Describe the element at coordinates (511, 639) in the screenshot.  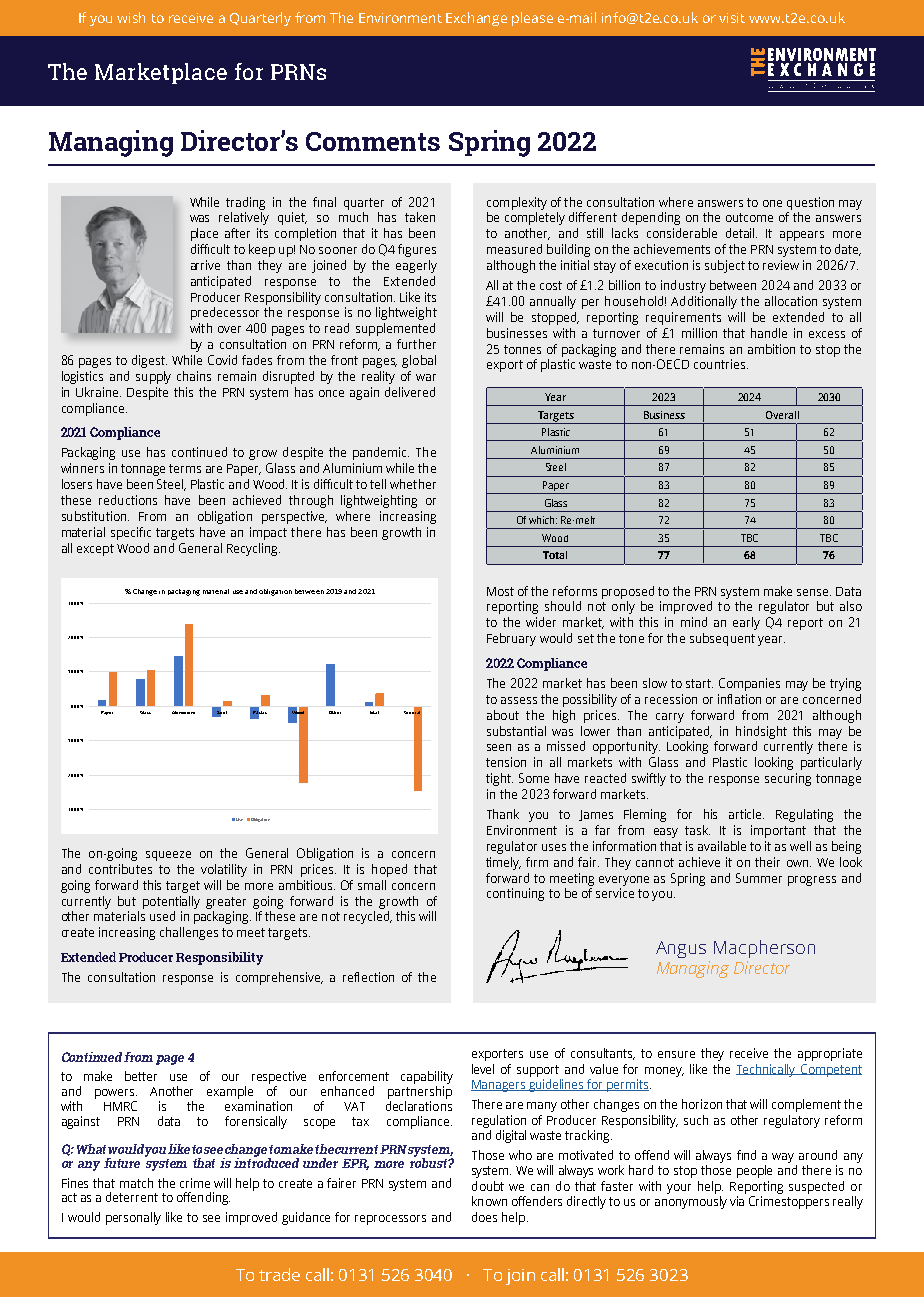
I see `February` at that location.
